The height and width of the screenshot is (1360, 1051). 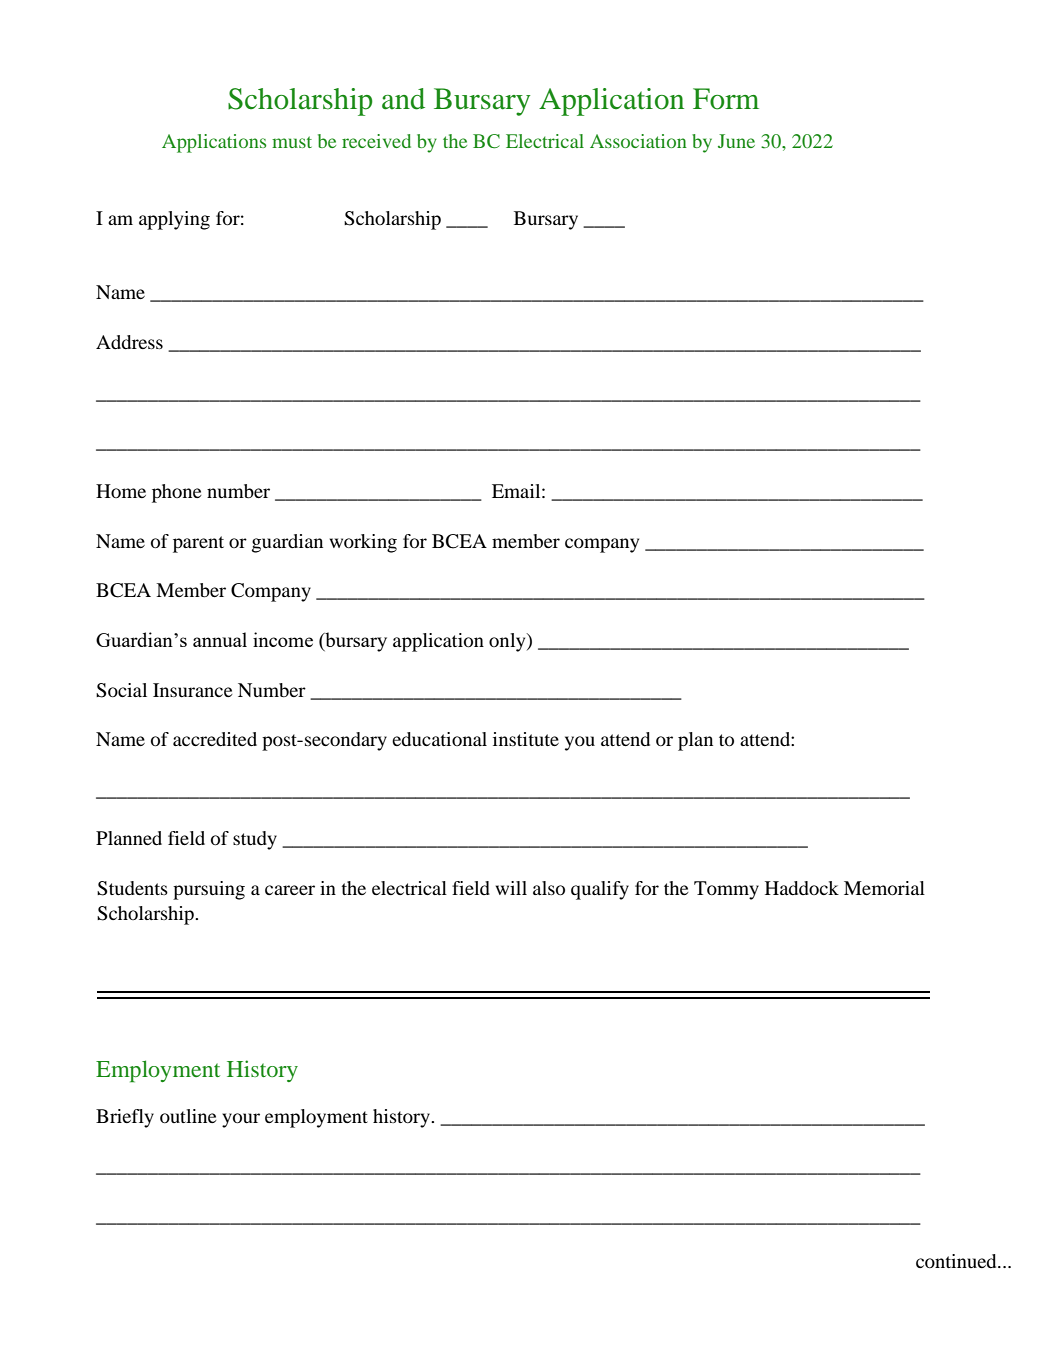 I want to click on Address, so click(x=129, y=342).
